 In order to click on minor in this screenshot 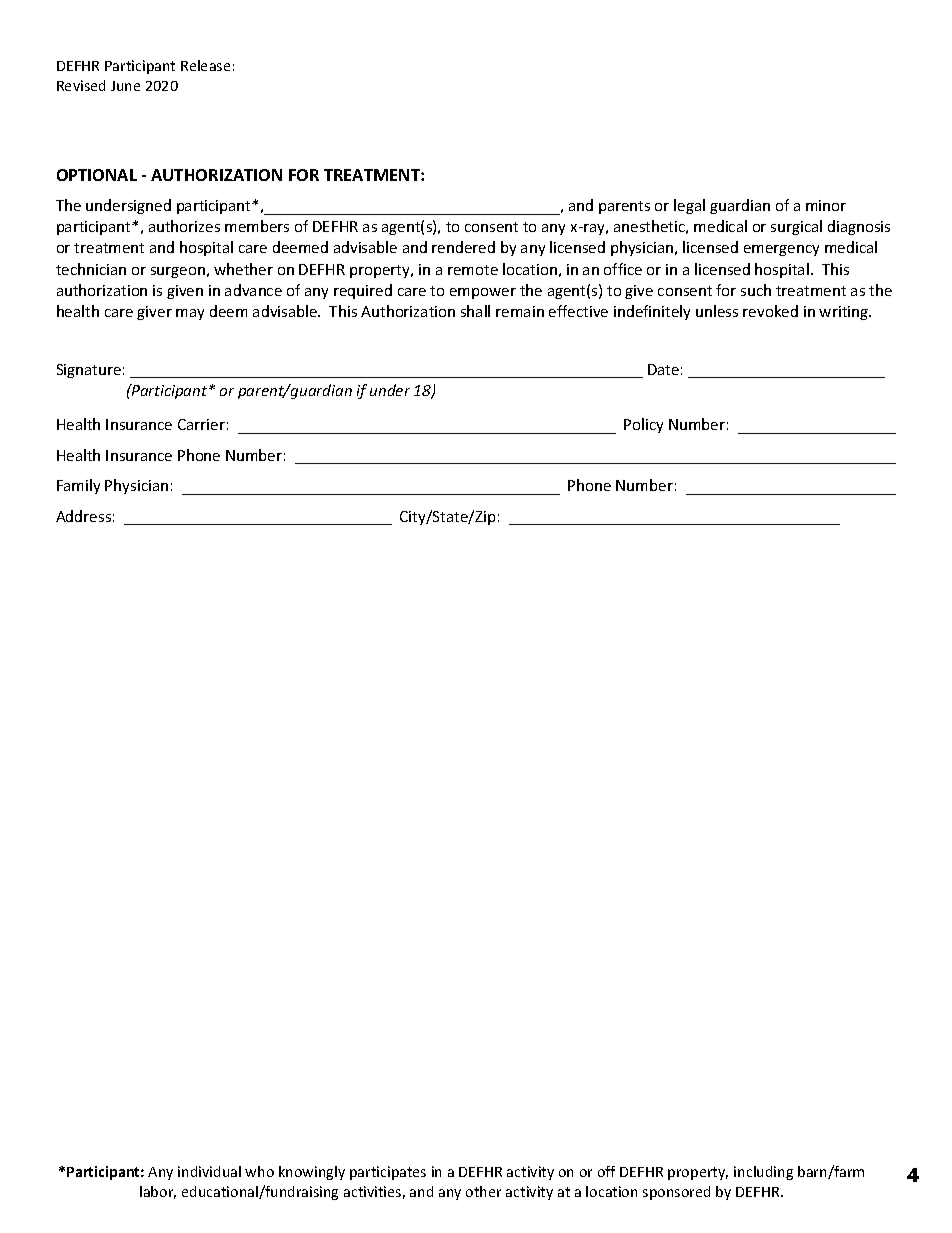, I will do `click(826, 205)`.
